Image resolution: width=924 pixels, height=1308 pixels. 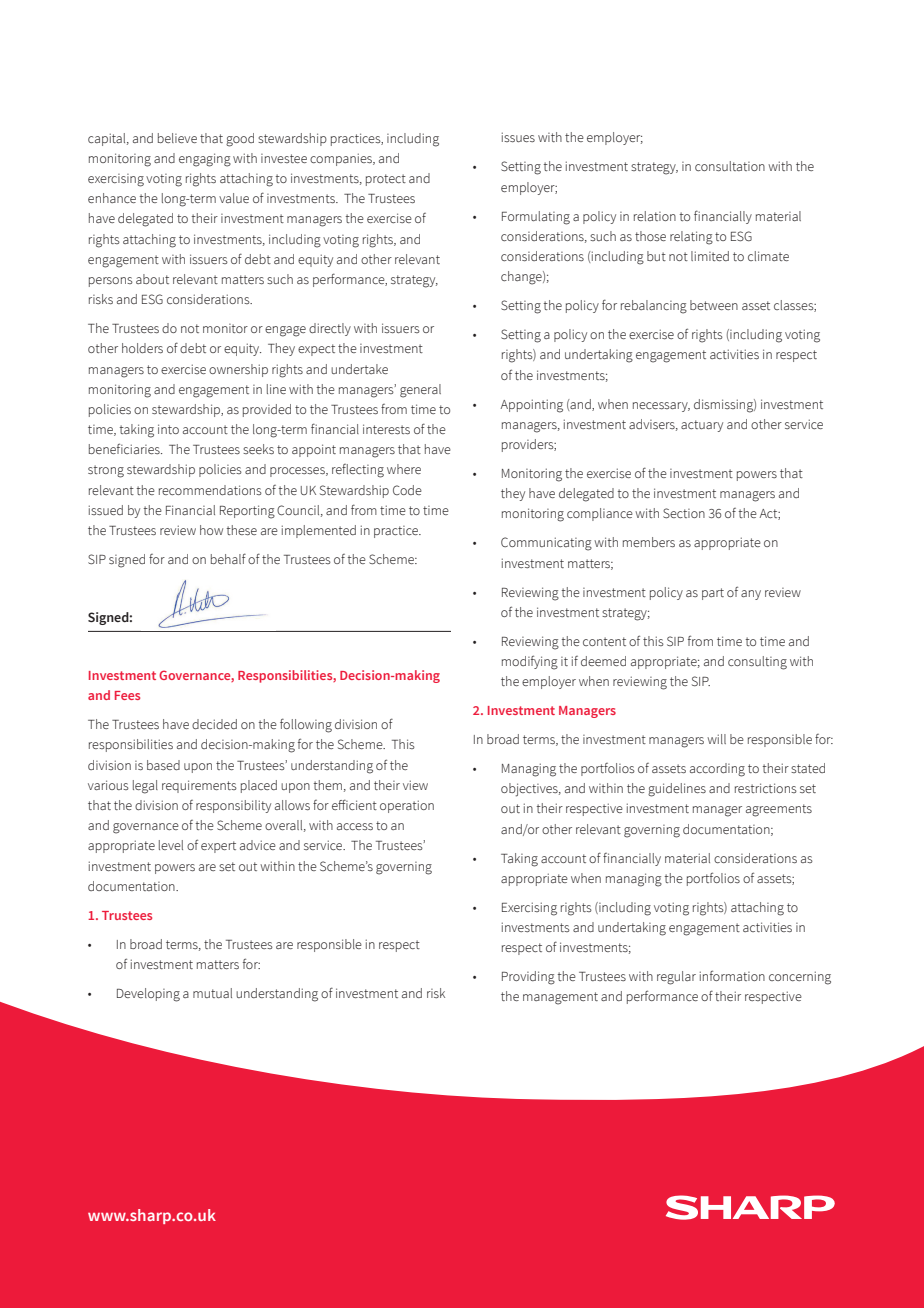 What do you see at coordinates (713, 594) in the document?
I see `part` at bounding box center [713, 594].
